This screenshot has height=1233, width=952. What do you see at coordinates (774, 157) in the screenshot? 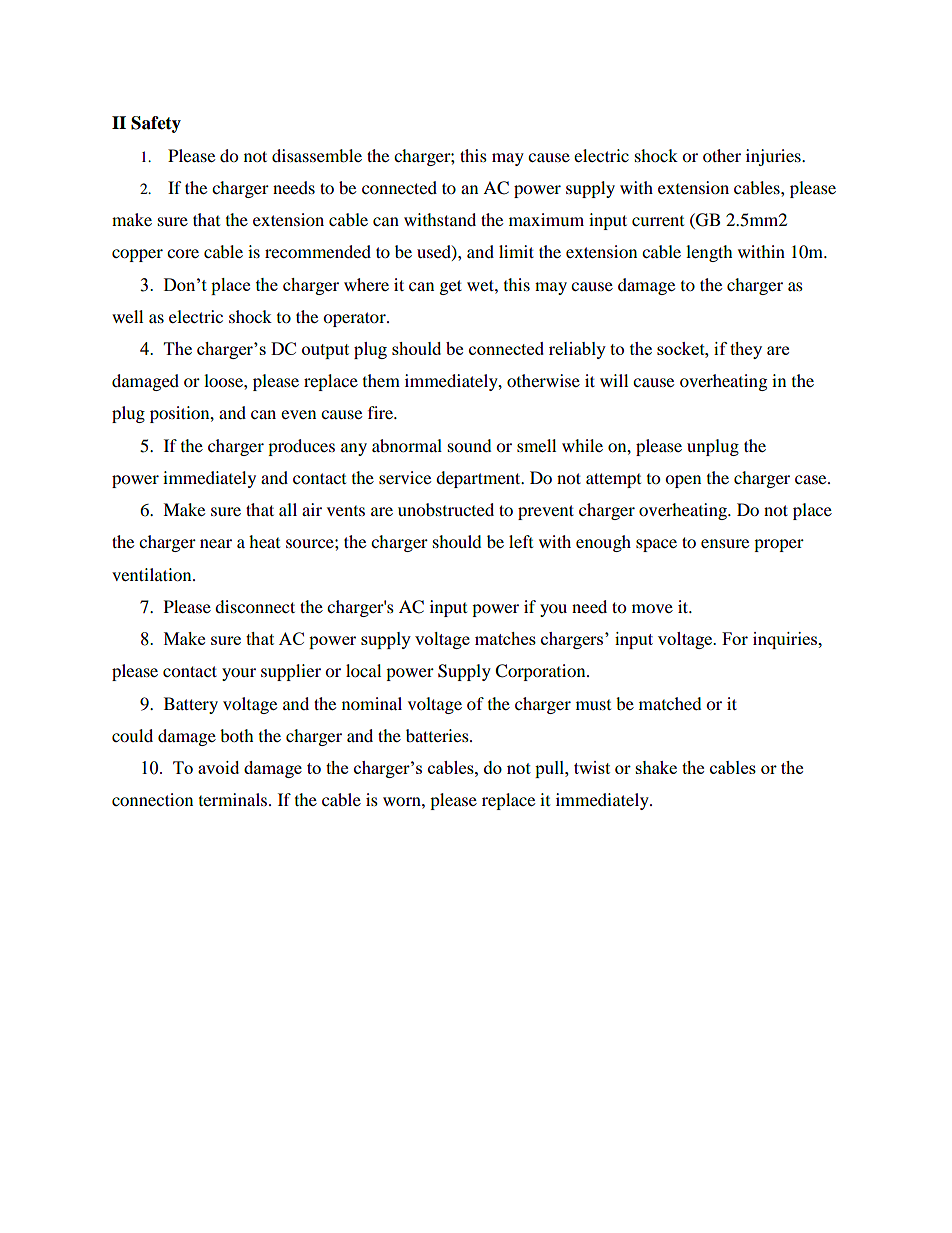
I see `injuries` at bounding box center [774, 157].
